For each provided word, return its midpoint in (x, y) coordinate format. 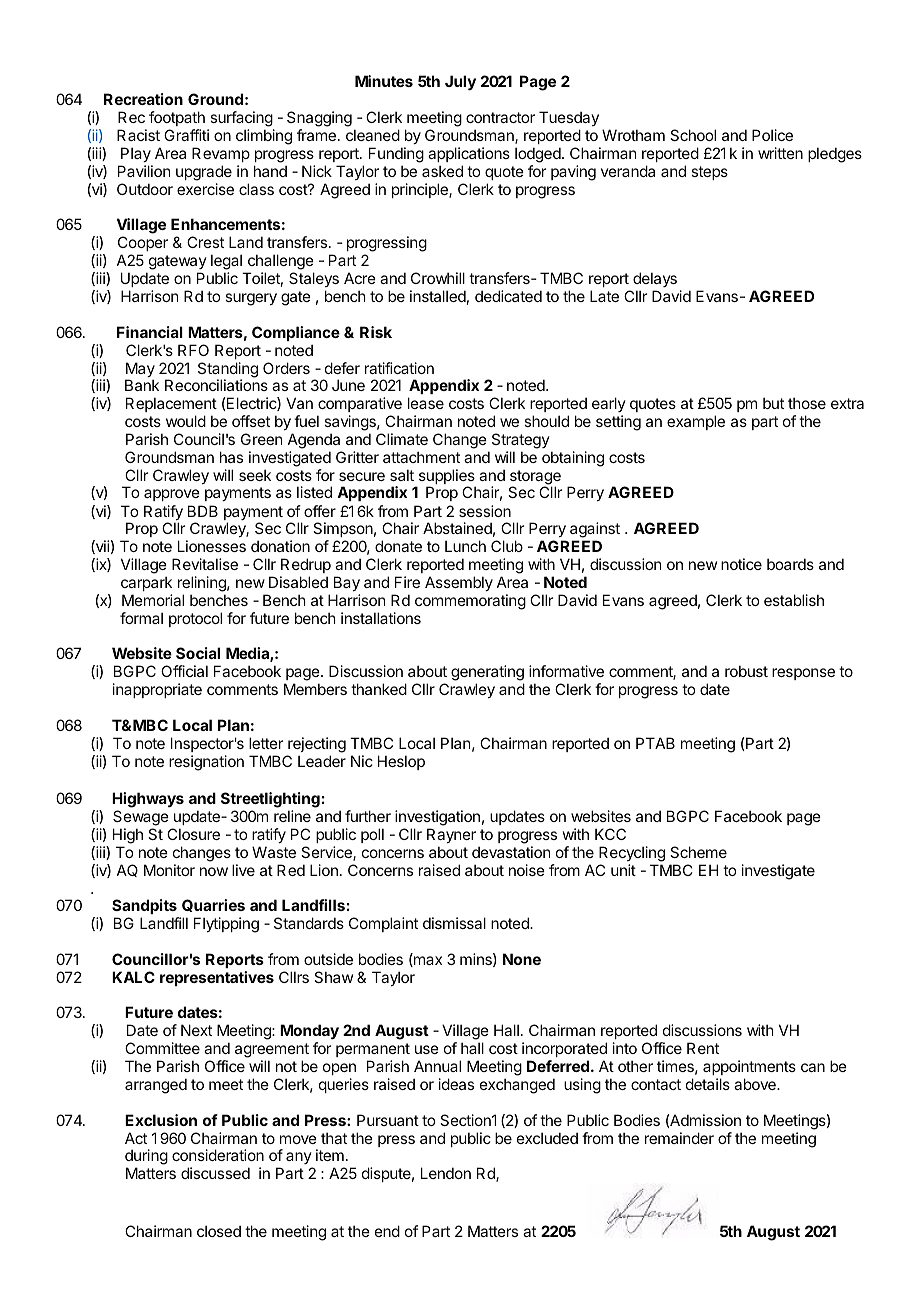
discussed (215, 1173)
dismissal (454, 923)
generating (487, 674)
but (773, 403)
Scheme (698, 852)
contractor (500, 117)
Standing (228, 371)
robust (746, 671)
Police (772, 135)
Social (198, 653)
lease (426, 403)
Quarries (213, 905)
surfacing (241, 120)
